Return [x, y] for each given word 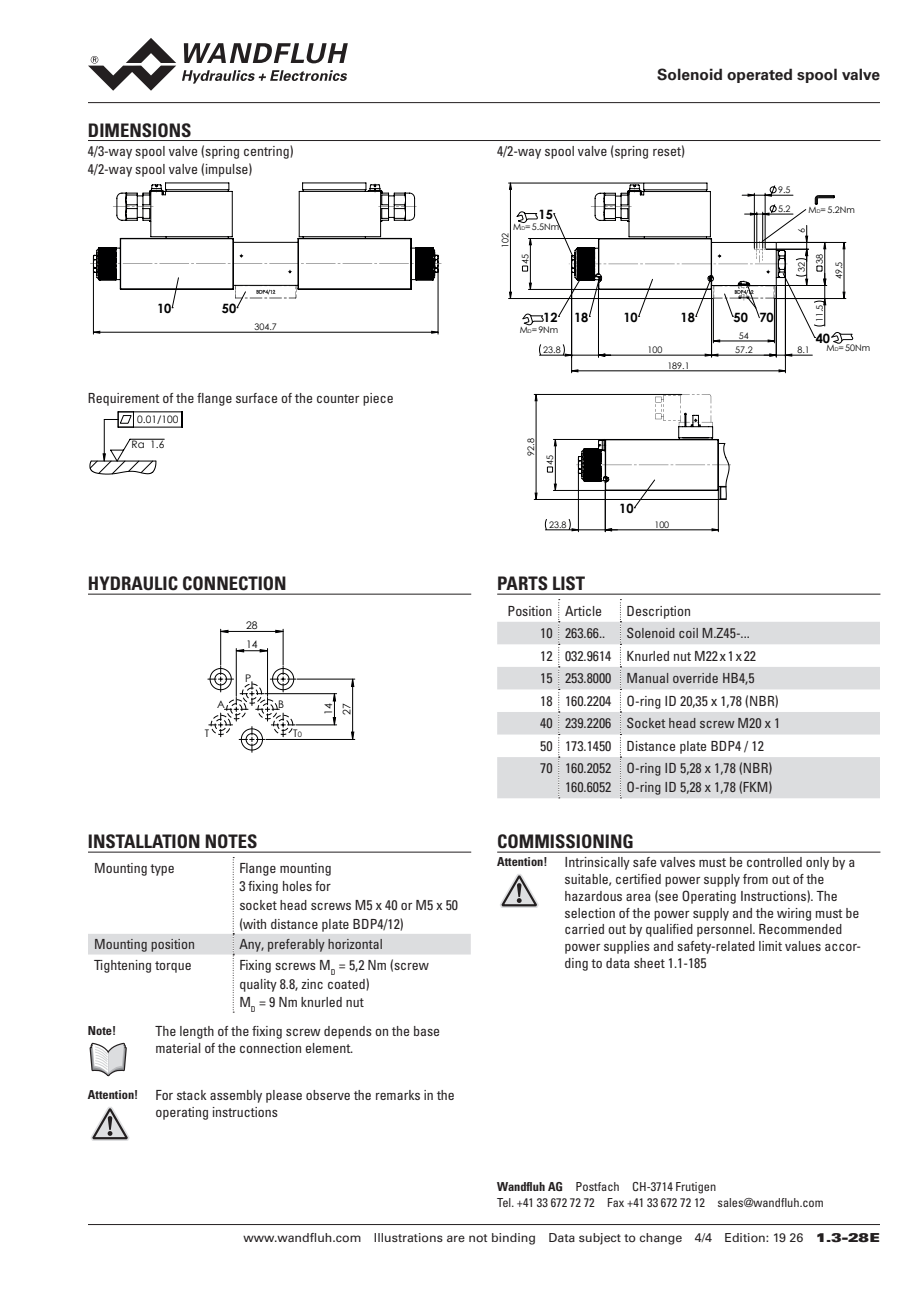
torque [173, 967]
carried [584, 929]
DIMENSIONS [139, 130]
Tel [505, 1202]
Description [658, 612]
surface [256, 398]
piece [378, 399]
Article [583, 611]
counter [338, 398]
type [162, 870]
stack [192, 1095]
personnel [725, 930]
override [695, 678]
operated [759, 75]
